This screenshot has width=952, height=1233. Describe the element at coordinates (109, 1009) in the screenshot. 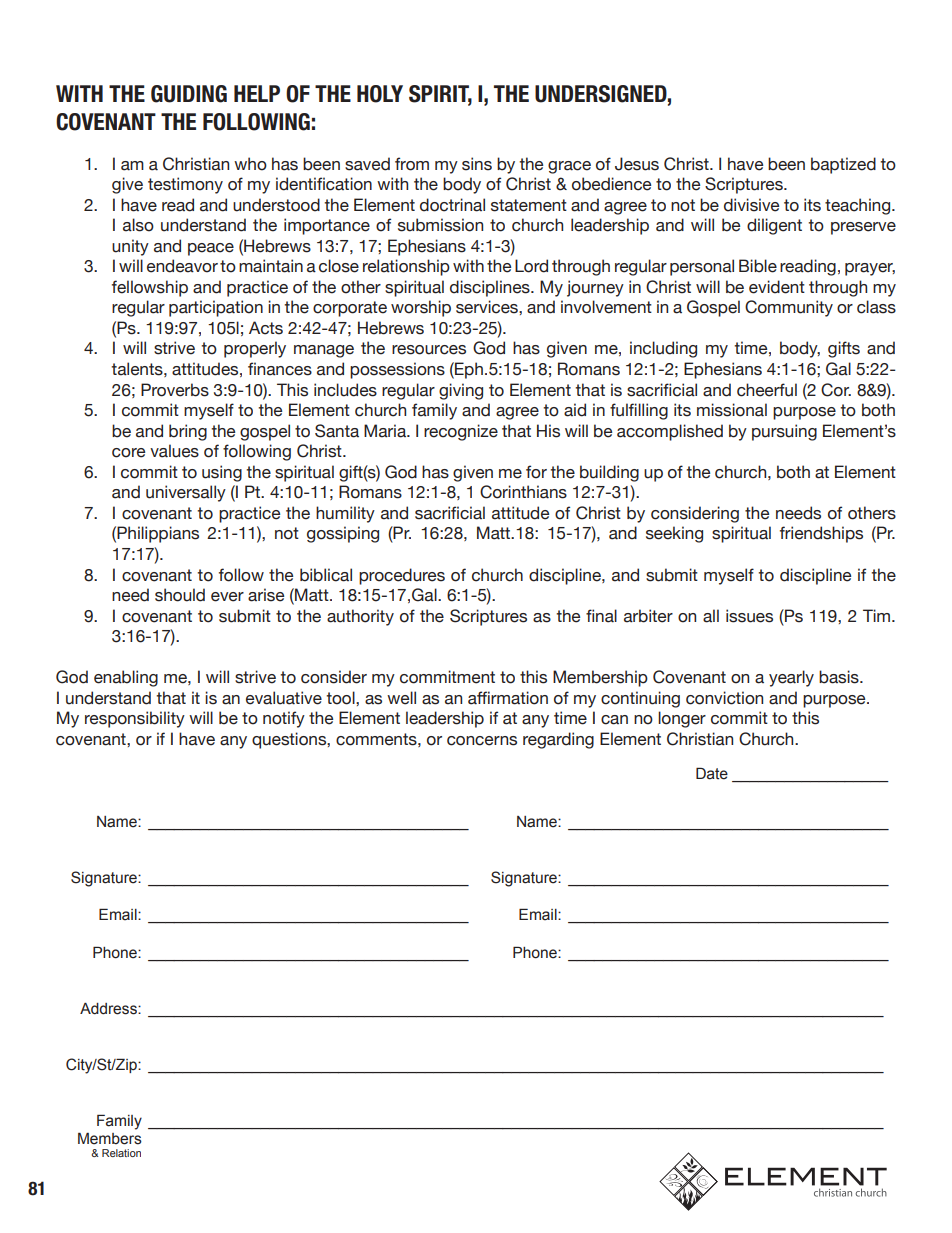

I see `Address` at that location.
